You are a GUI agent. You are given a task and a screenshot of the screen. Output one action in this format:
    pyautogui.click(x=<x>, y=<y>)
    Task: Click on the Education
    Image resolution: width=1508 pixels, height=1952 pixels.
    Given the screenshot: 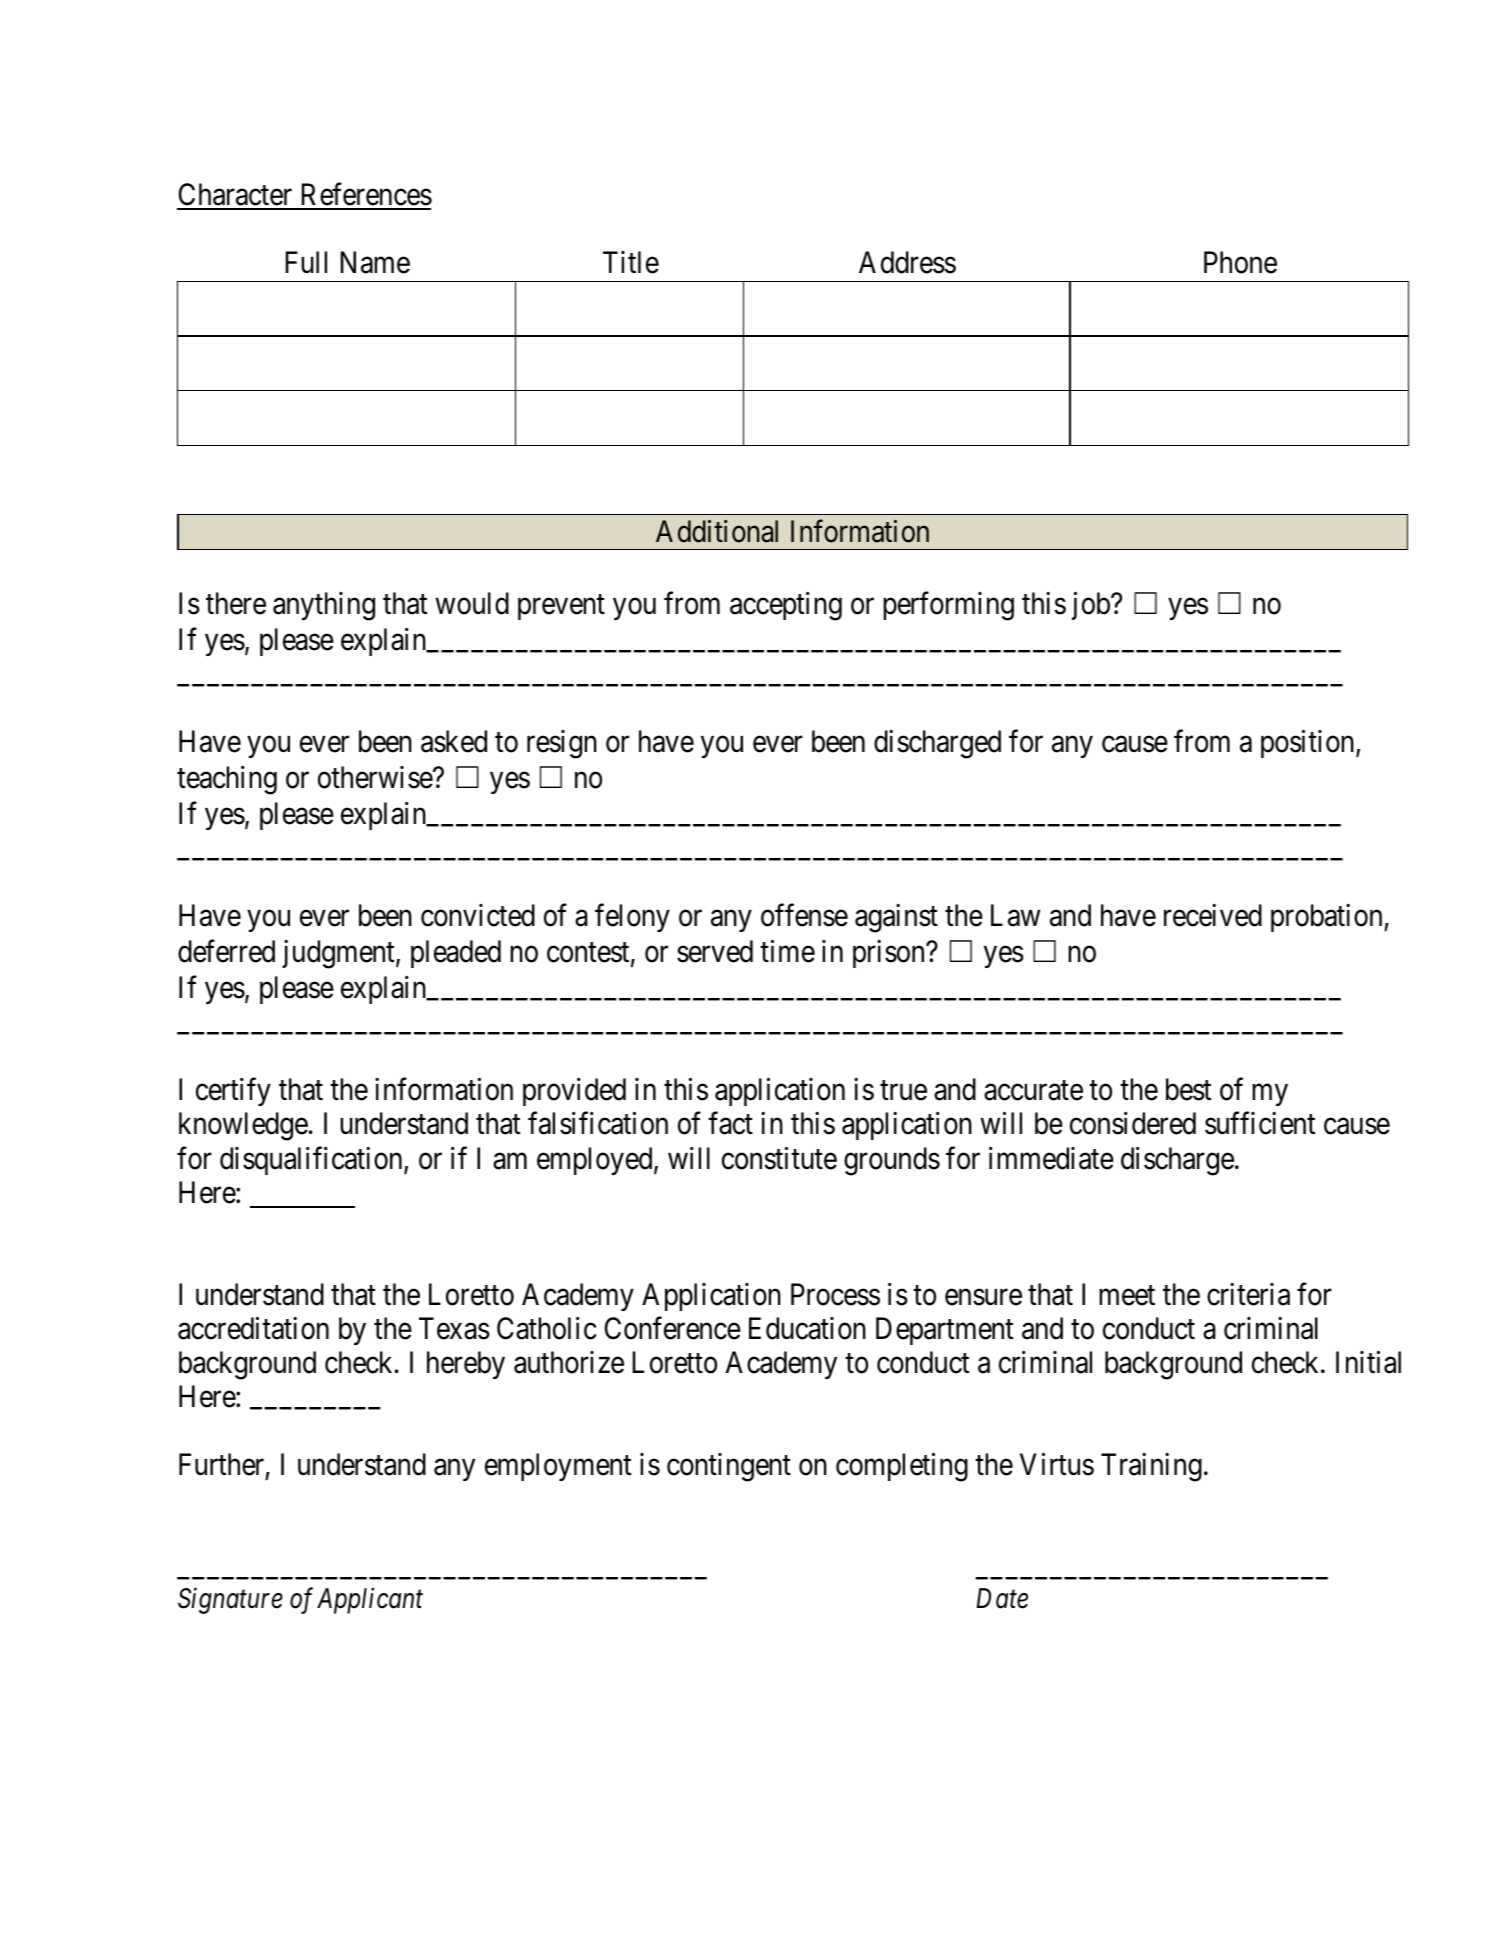 What is the action you would take?
    pyautogui.click(x=807, y=1328)
